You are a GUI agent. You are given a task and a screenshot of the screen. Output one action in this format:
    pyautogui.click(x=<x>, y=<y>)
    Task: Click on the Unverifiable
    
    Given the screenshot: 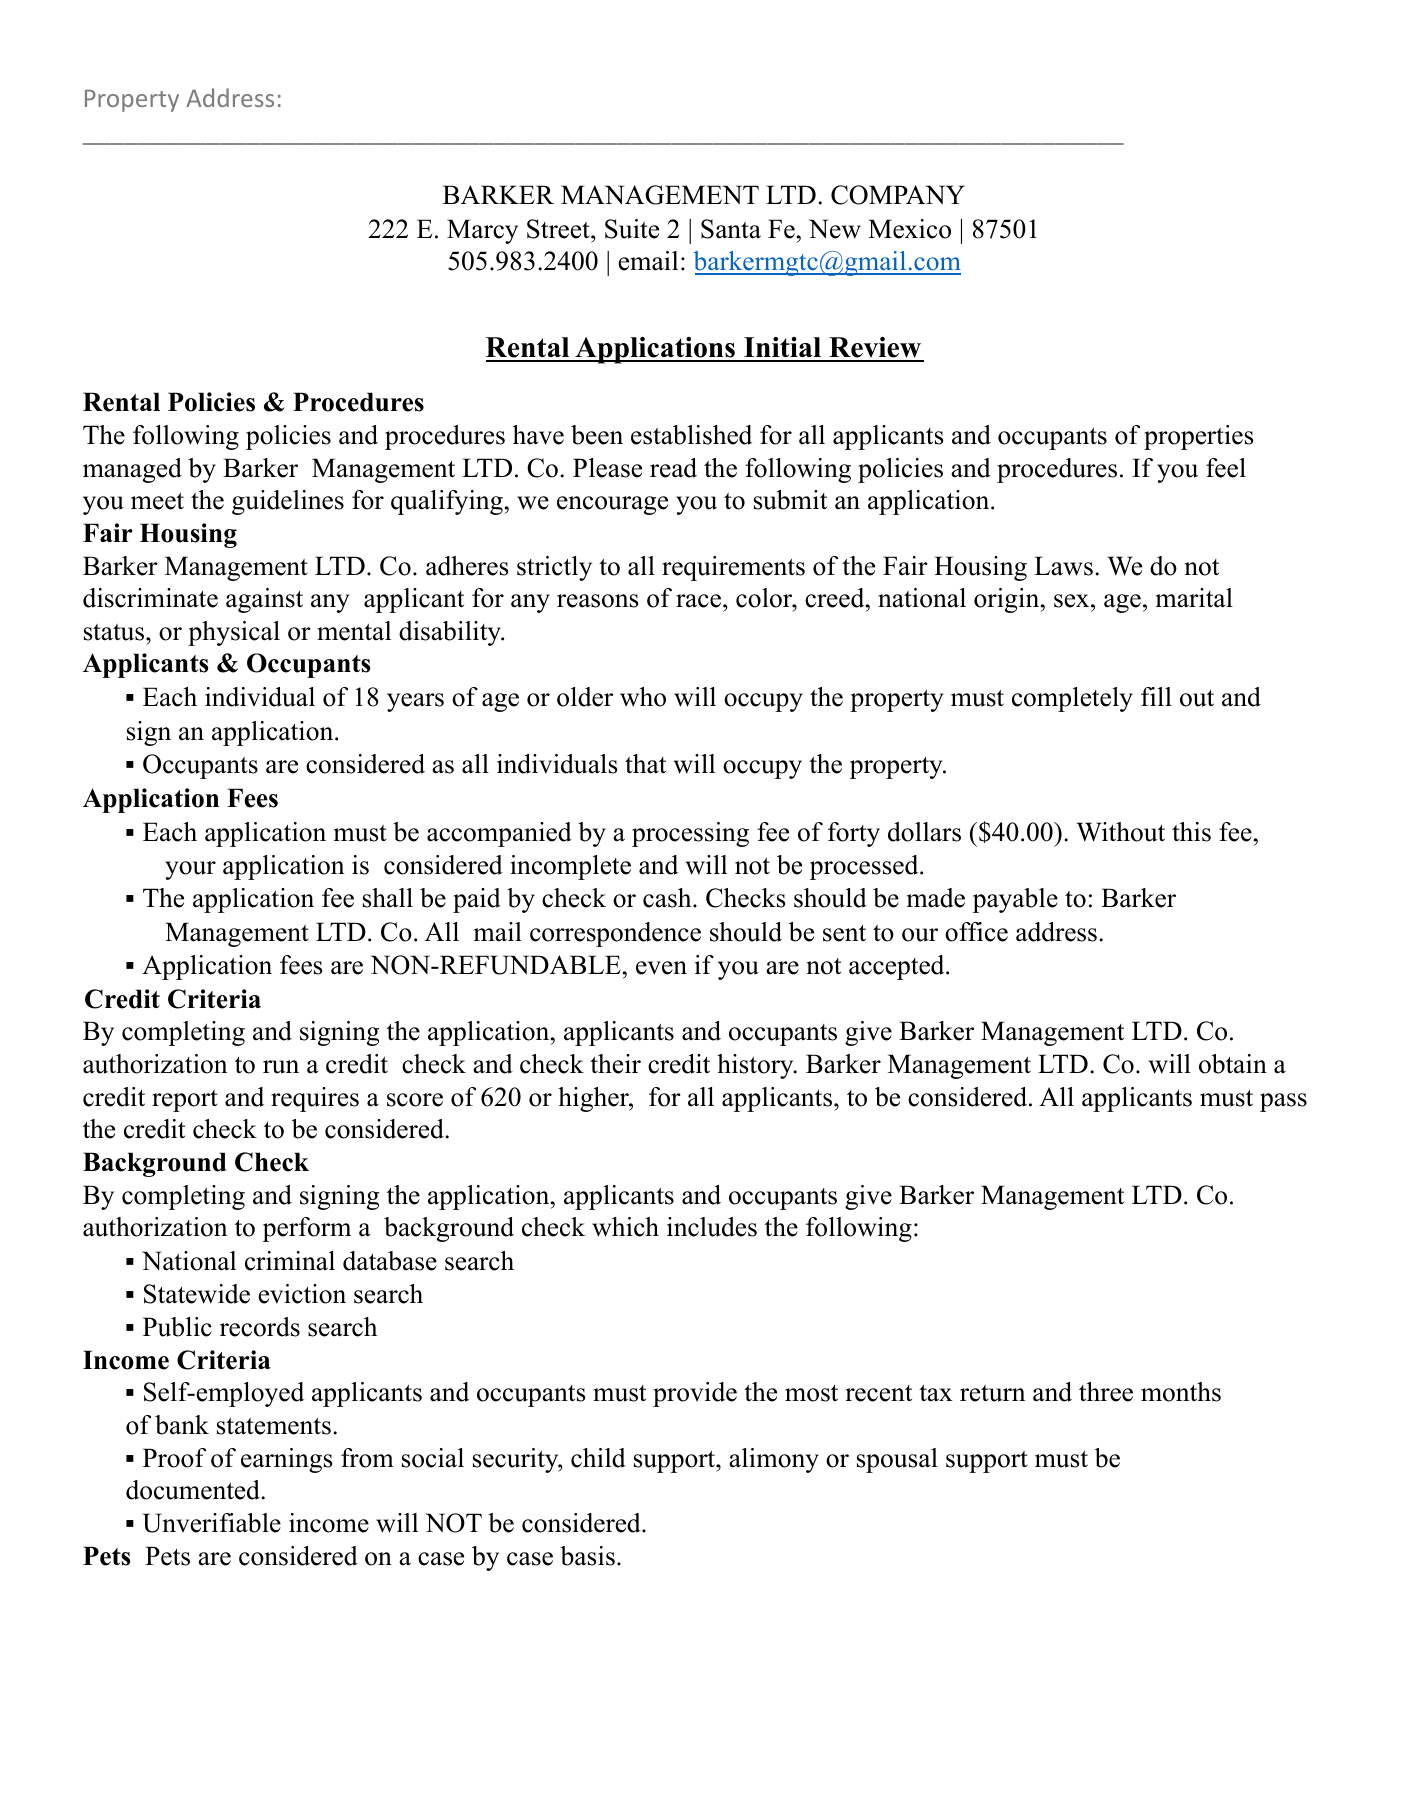 What is the action you would take?
    pyautogui.click(x=212, y=1523)
